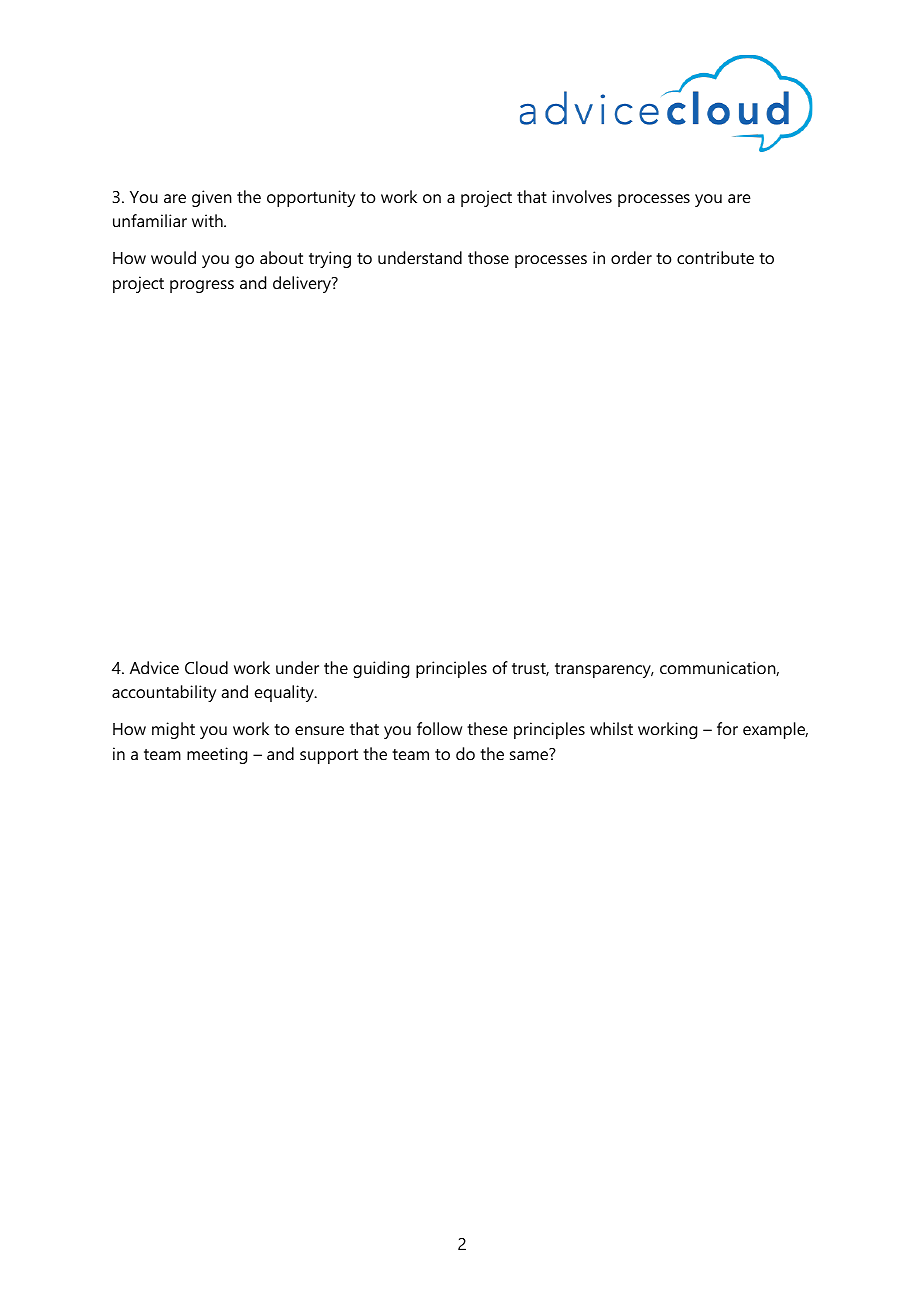 This page has width=924, height=1308. What do you see at coordinates (439, 728) in the page?
I see `follow` at bounding box center [439, 728].
